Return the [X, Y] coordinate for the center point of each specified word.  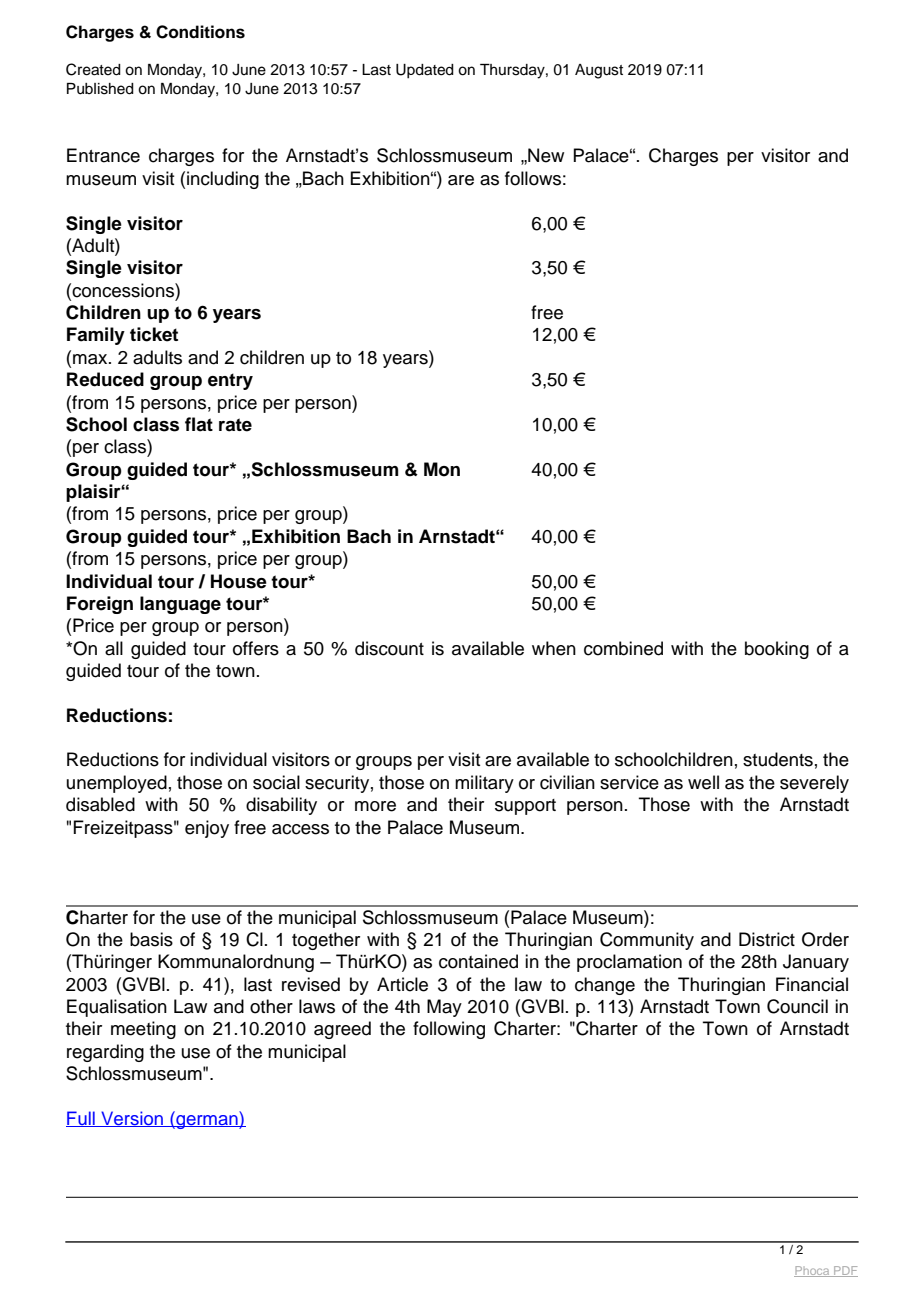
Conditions [200, 32]
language [180, 605]
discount [389, 648]
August [599, 71]
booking [777, 650]
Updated [425, 71]
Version [132, 1119]
